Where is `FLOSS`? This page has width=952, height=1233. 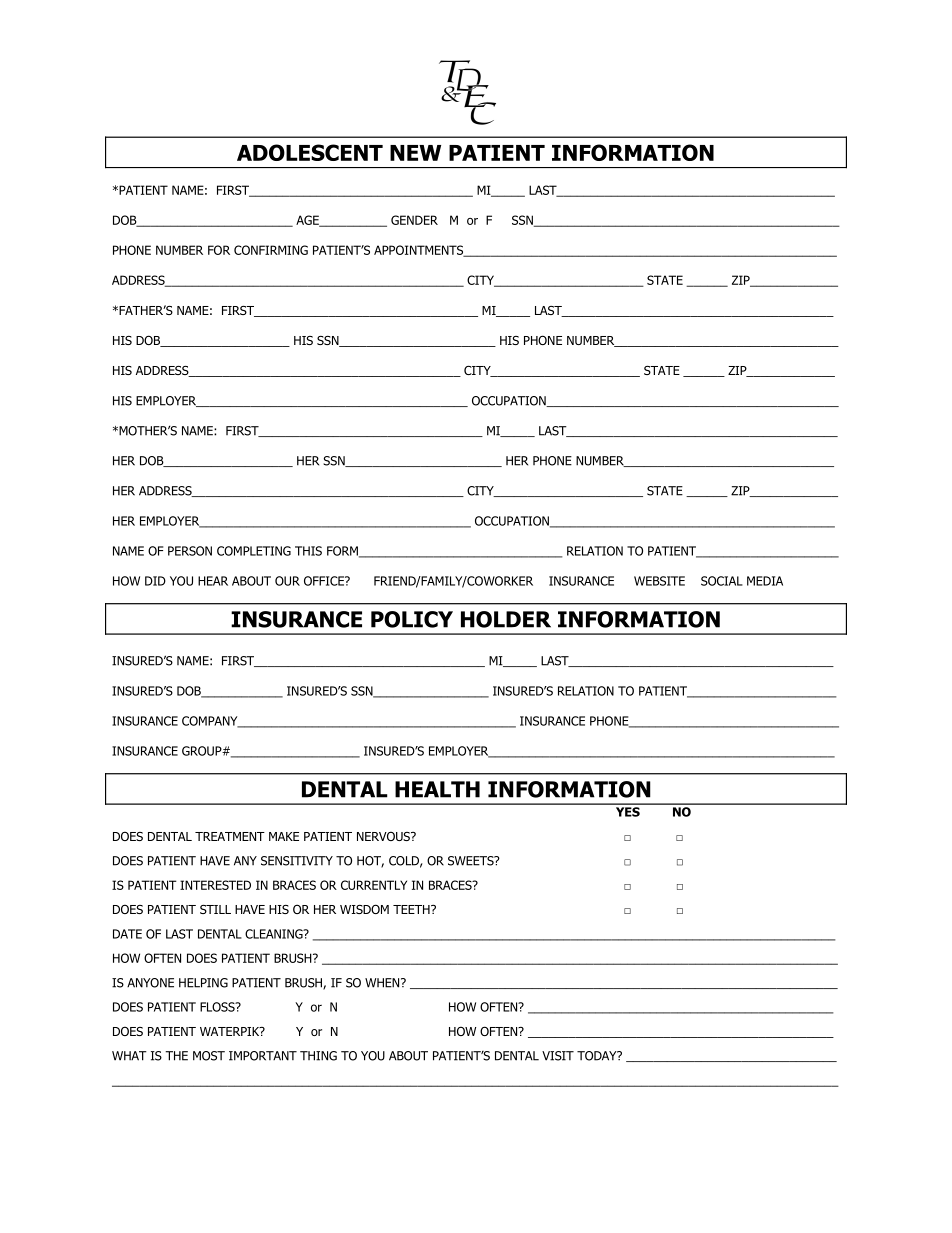
FLOSS is located at coordinates (218, 1007).
